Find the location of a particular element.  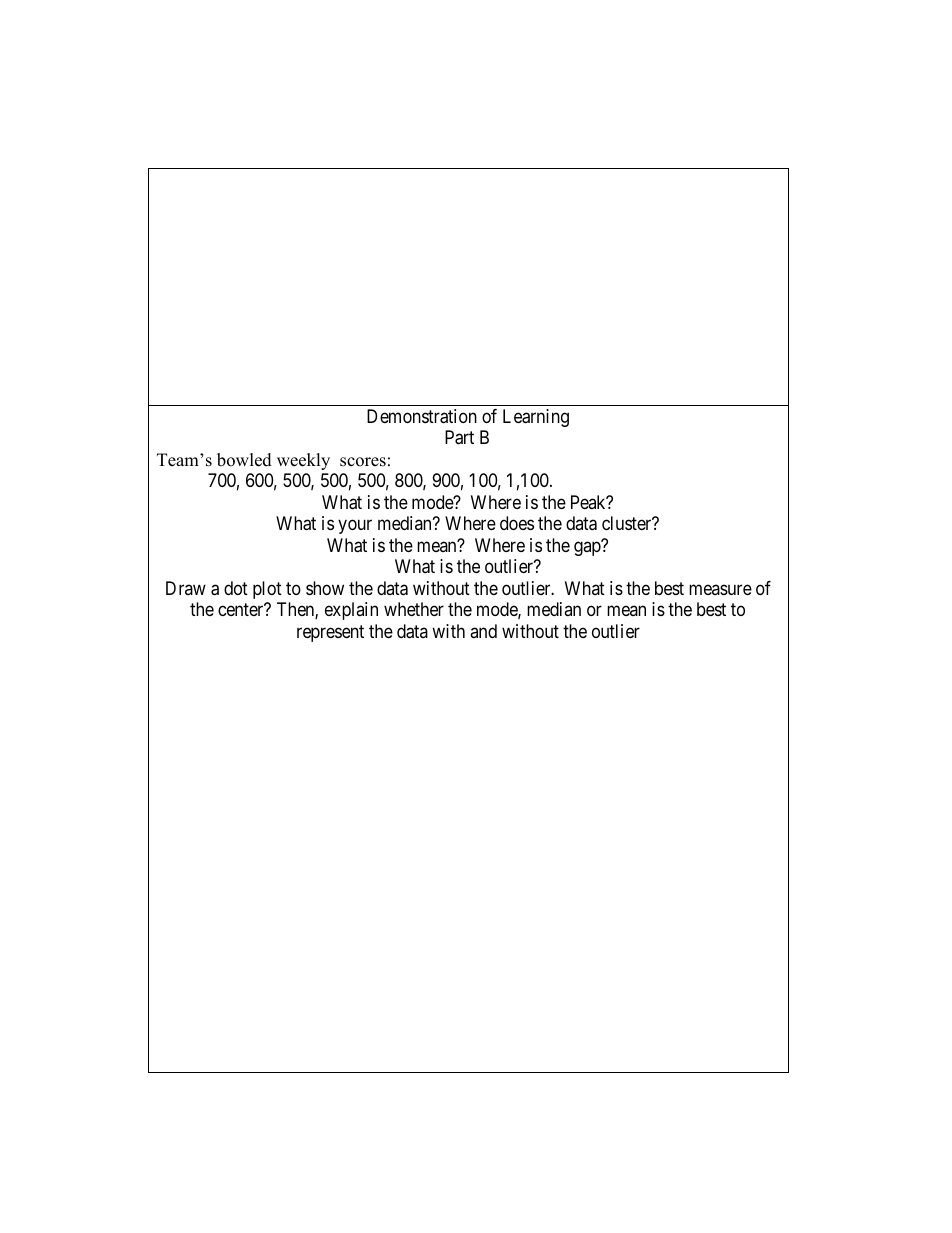

scores is located at coordinates (363, 462).
